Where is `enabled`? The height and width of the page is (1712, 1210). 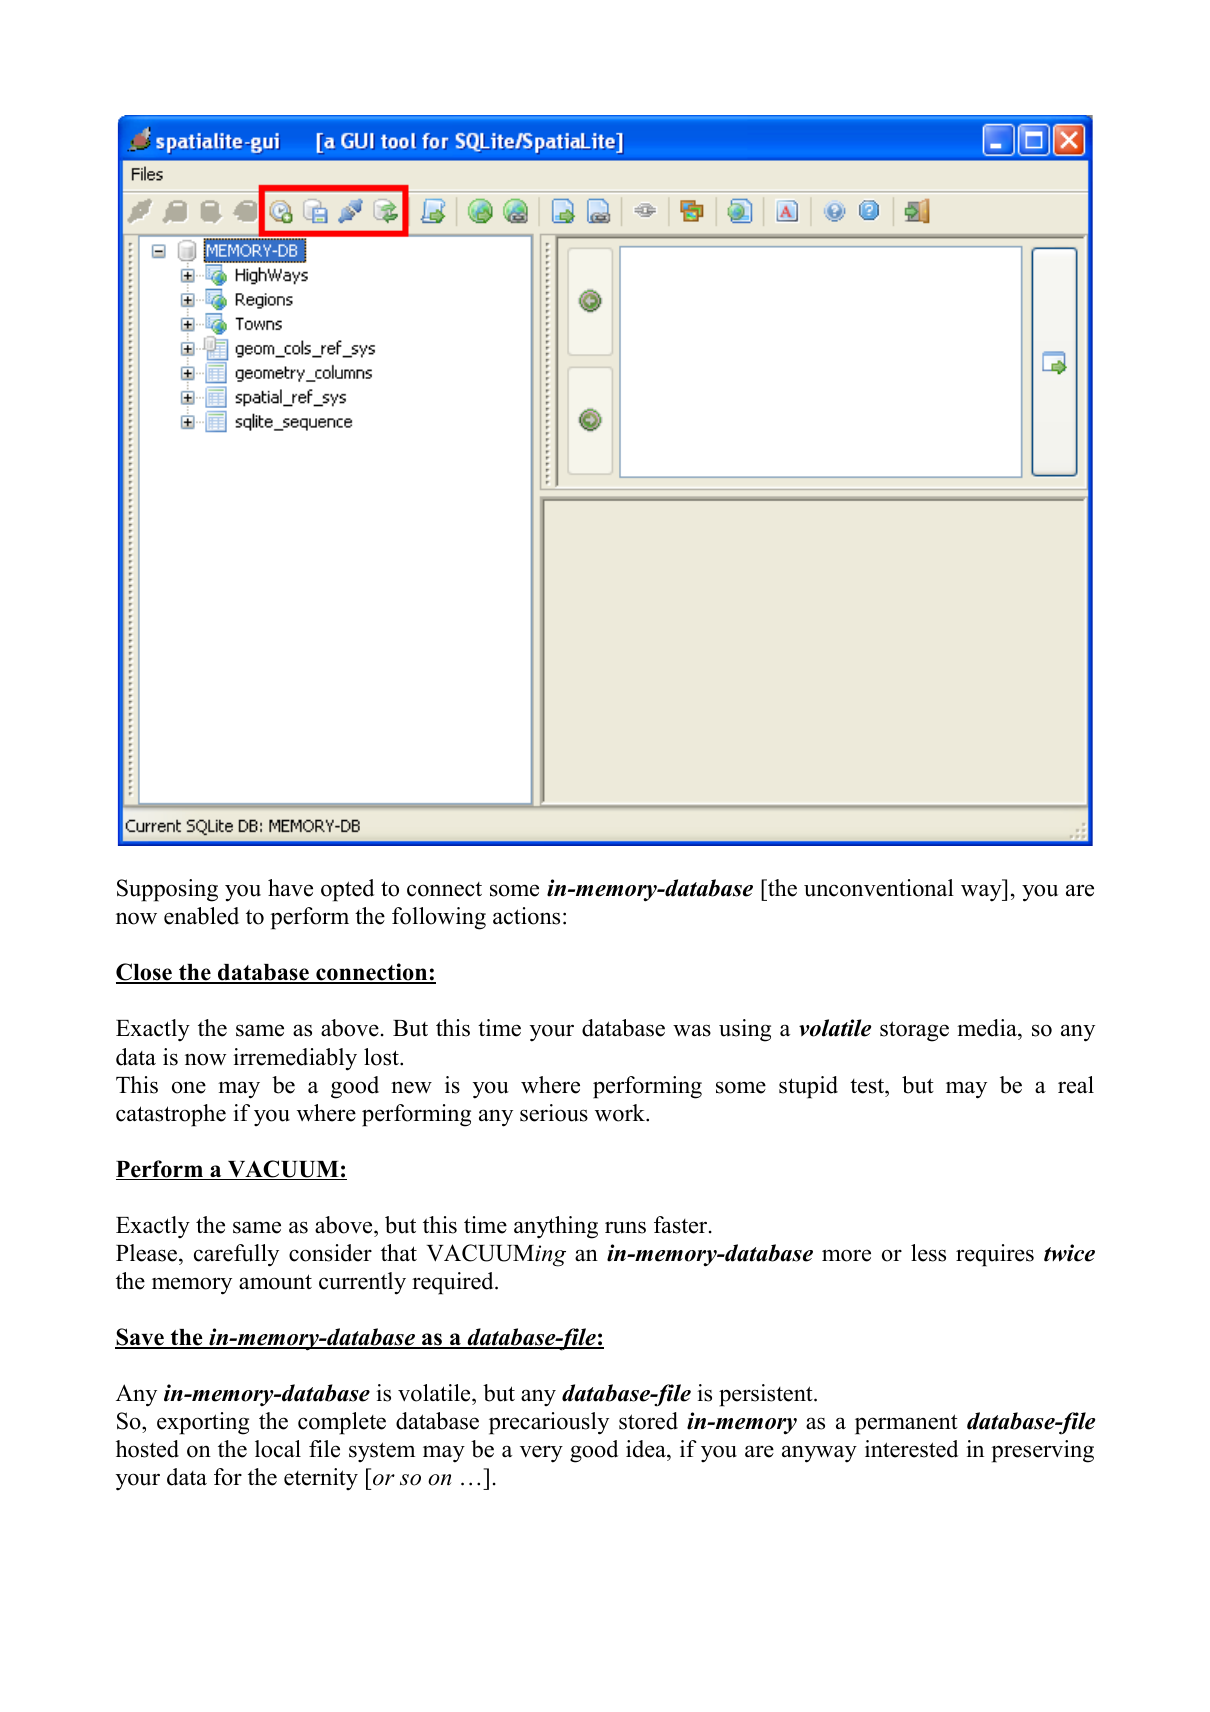
enabled is located at coordinates (201, 916).
